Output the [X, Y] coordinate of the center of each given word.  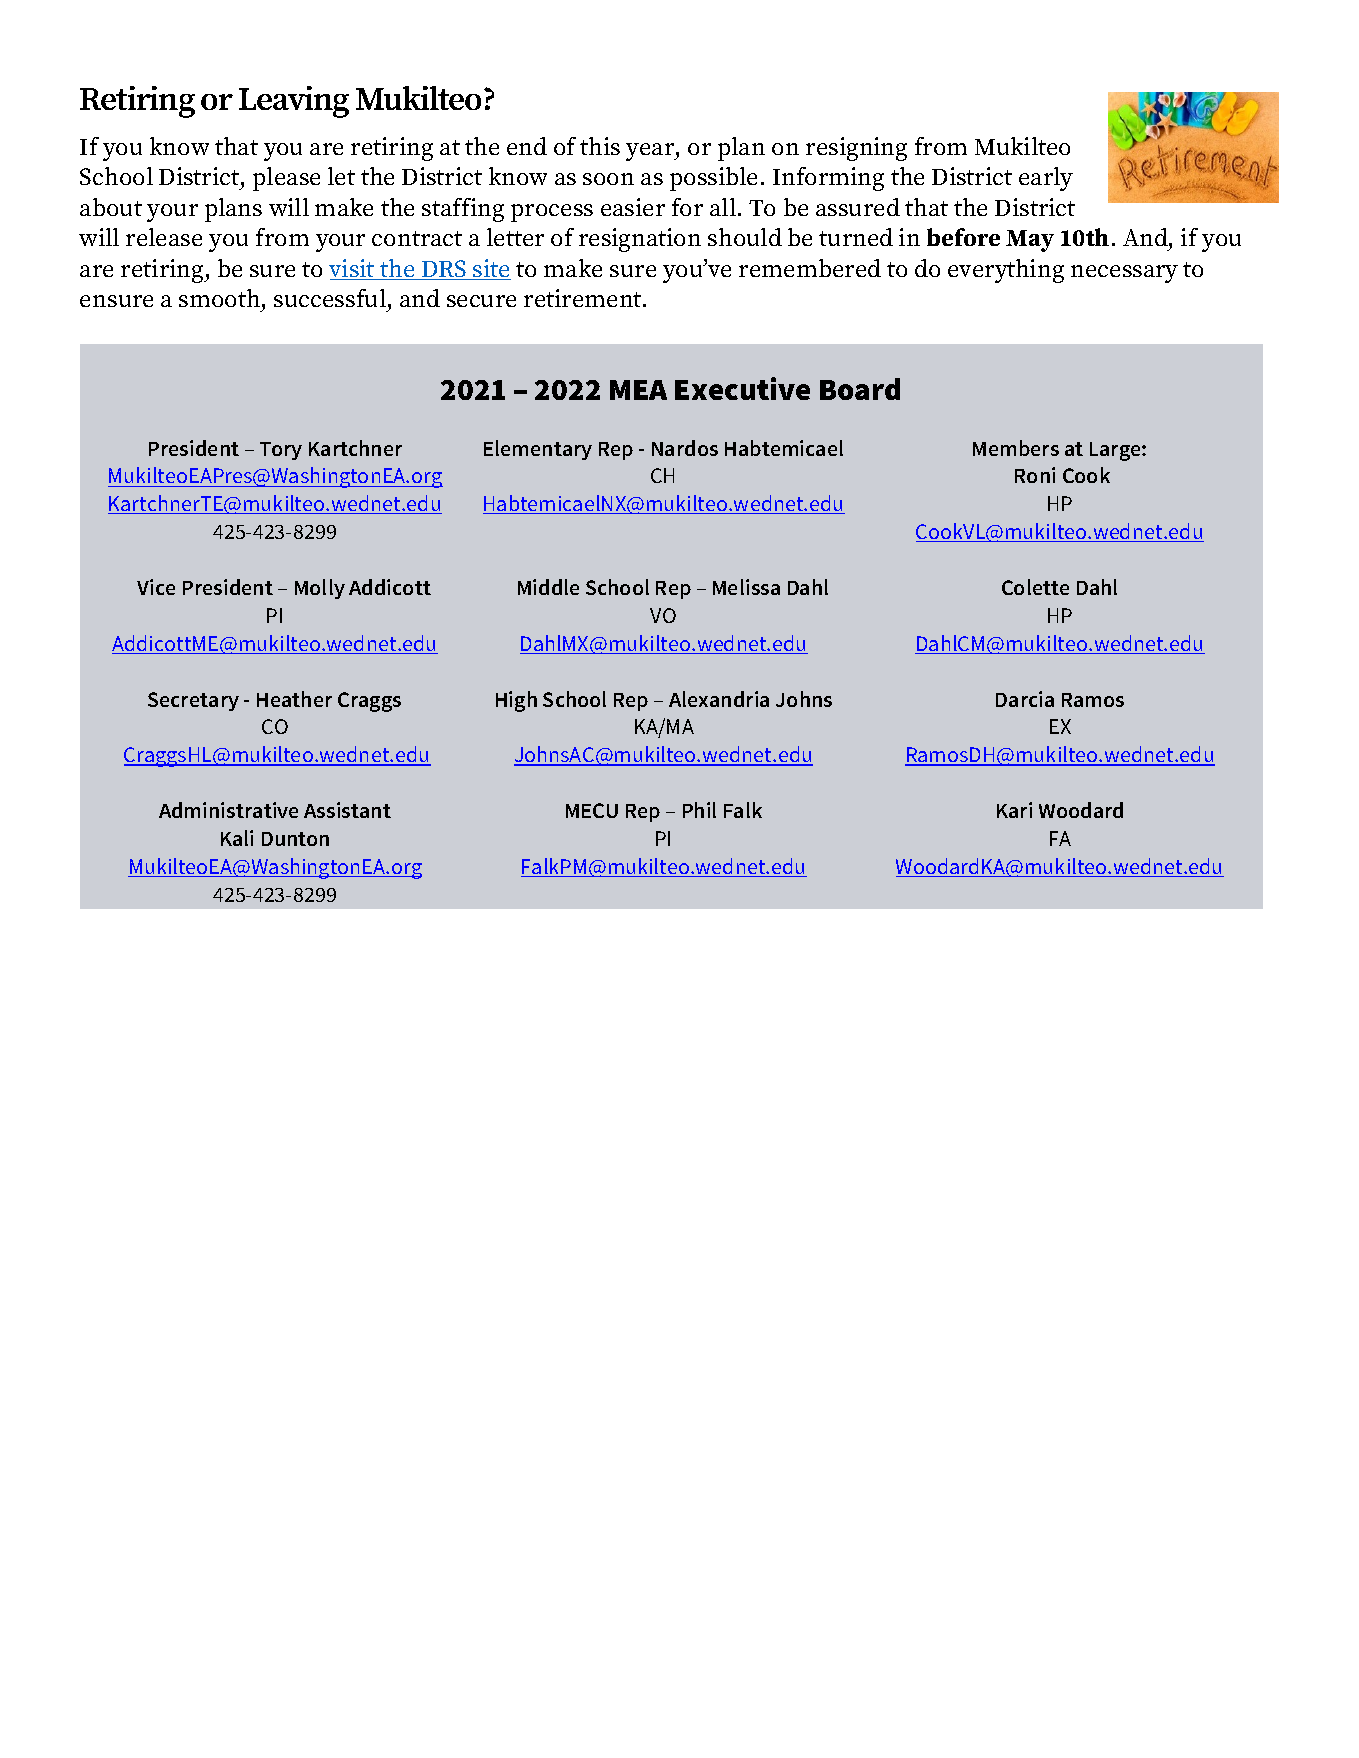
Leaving [294, 102]
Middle [548, 587]
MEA [638, 390]
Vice [156, 587]
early [1046, 179]
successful [330, 298]
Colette [1035, 587]
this [600, 146]
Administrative [228, 810]
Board [860, 389]
